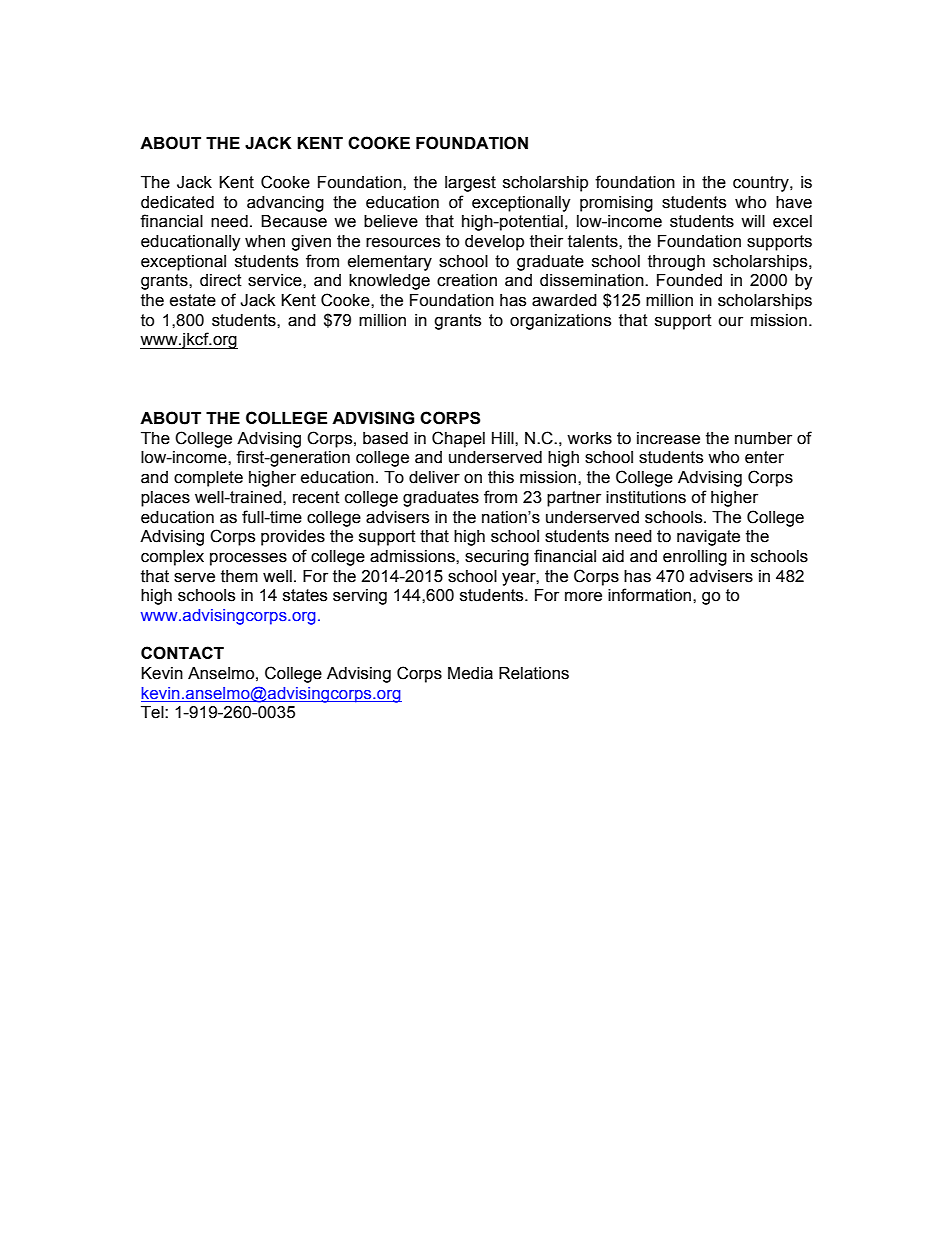  What do you see at coordinates (560, 322) in the page?
I see `organizations` at bounding box center [560, 322].
